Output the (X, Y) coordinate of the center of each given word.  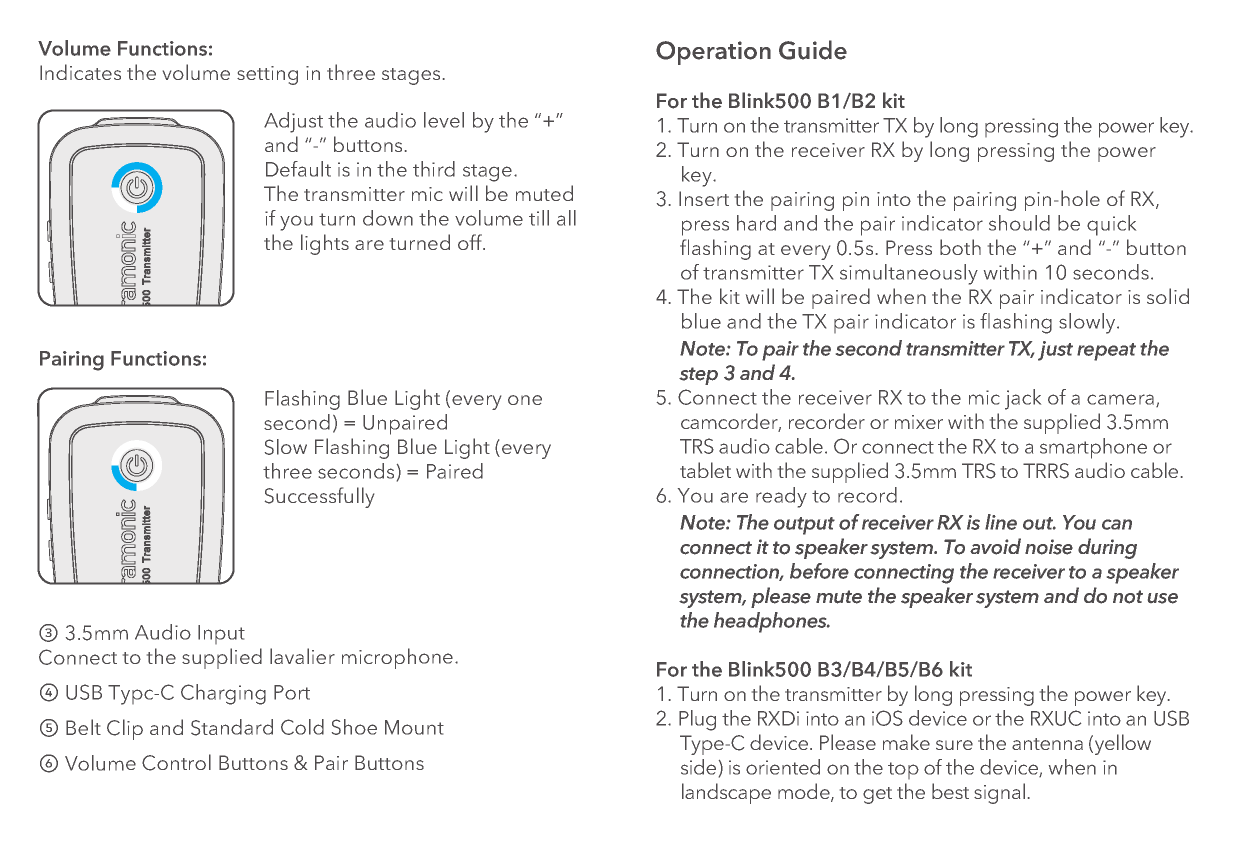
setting (267, 75)
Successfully (319, 497)
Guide (813, 50)
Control (176, 762)
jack (1023, 399)
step (698, 376)
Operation (713, 53)
